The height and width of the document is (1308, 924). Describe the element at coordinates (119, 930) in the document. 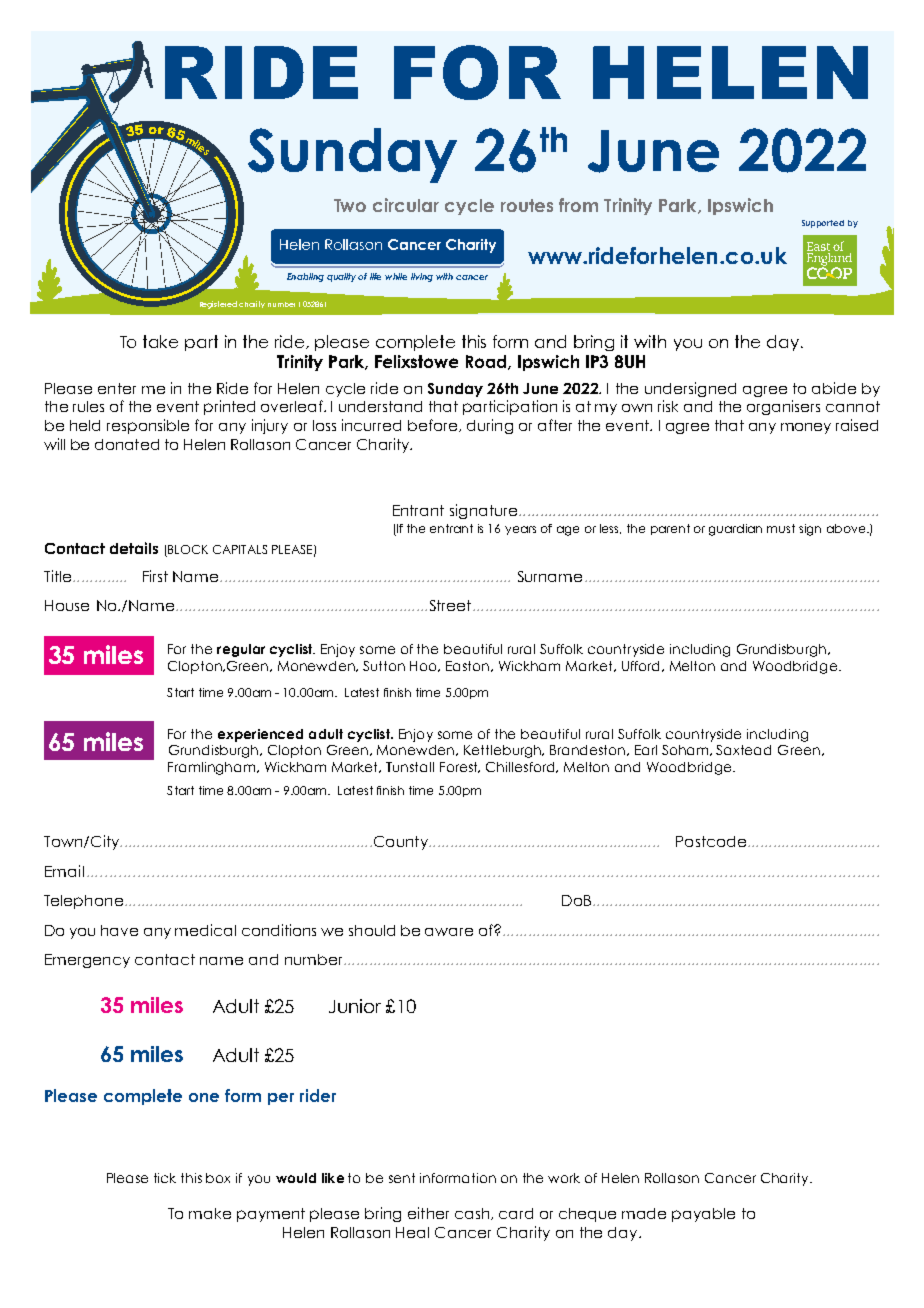

I see `have` at that location.
